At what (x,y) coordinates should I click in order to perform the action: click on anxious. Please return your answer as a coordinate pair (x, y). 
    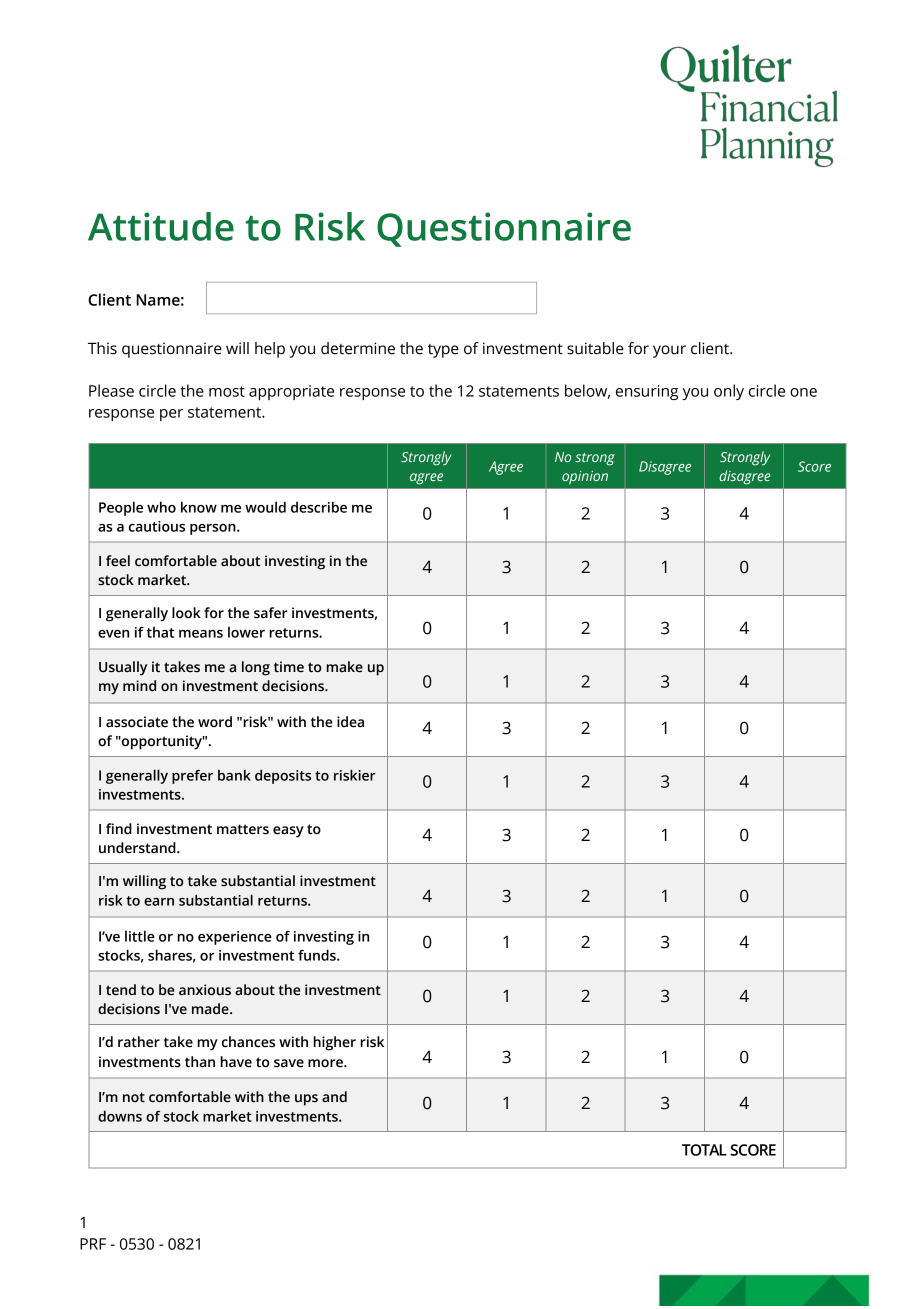
    Looking at the image, I should click on (205, 990).
